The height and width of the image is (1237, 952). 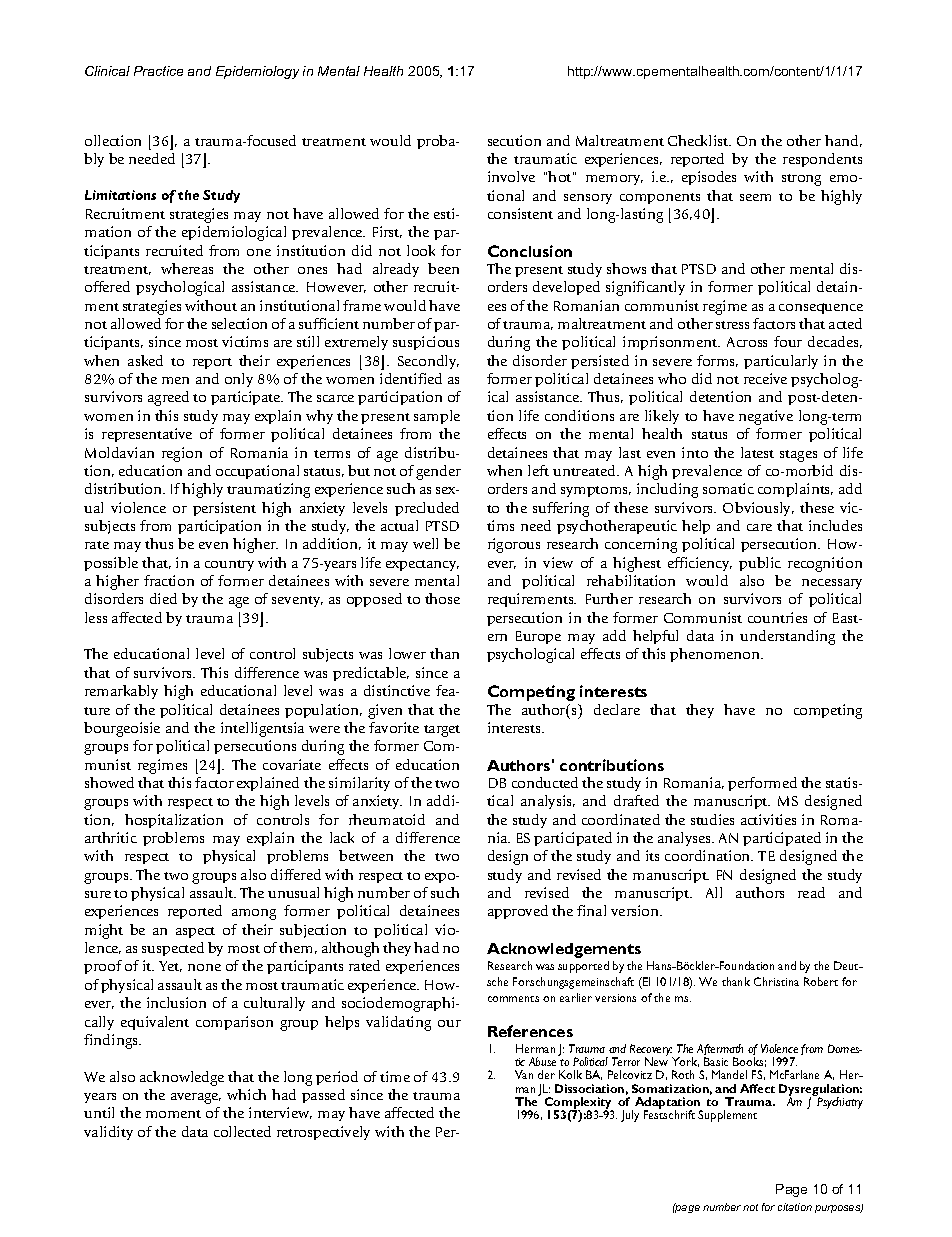 What do you see at coordinates (747, 342) in the image?
I see `Across` at bounding box center [747, 342].
